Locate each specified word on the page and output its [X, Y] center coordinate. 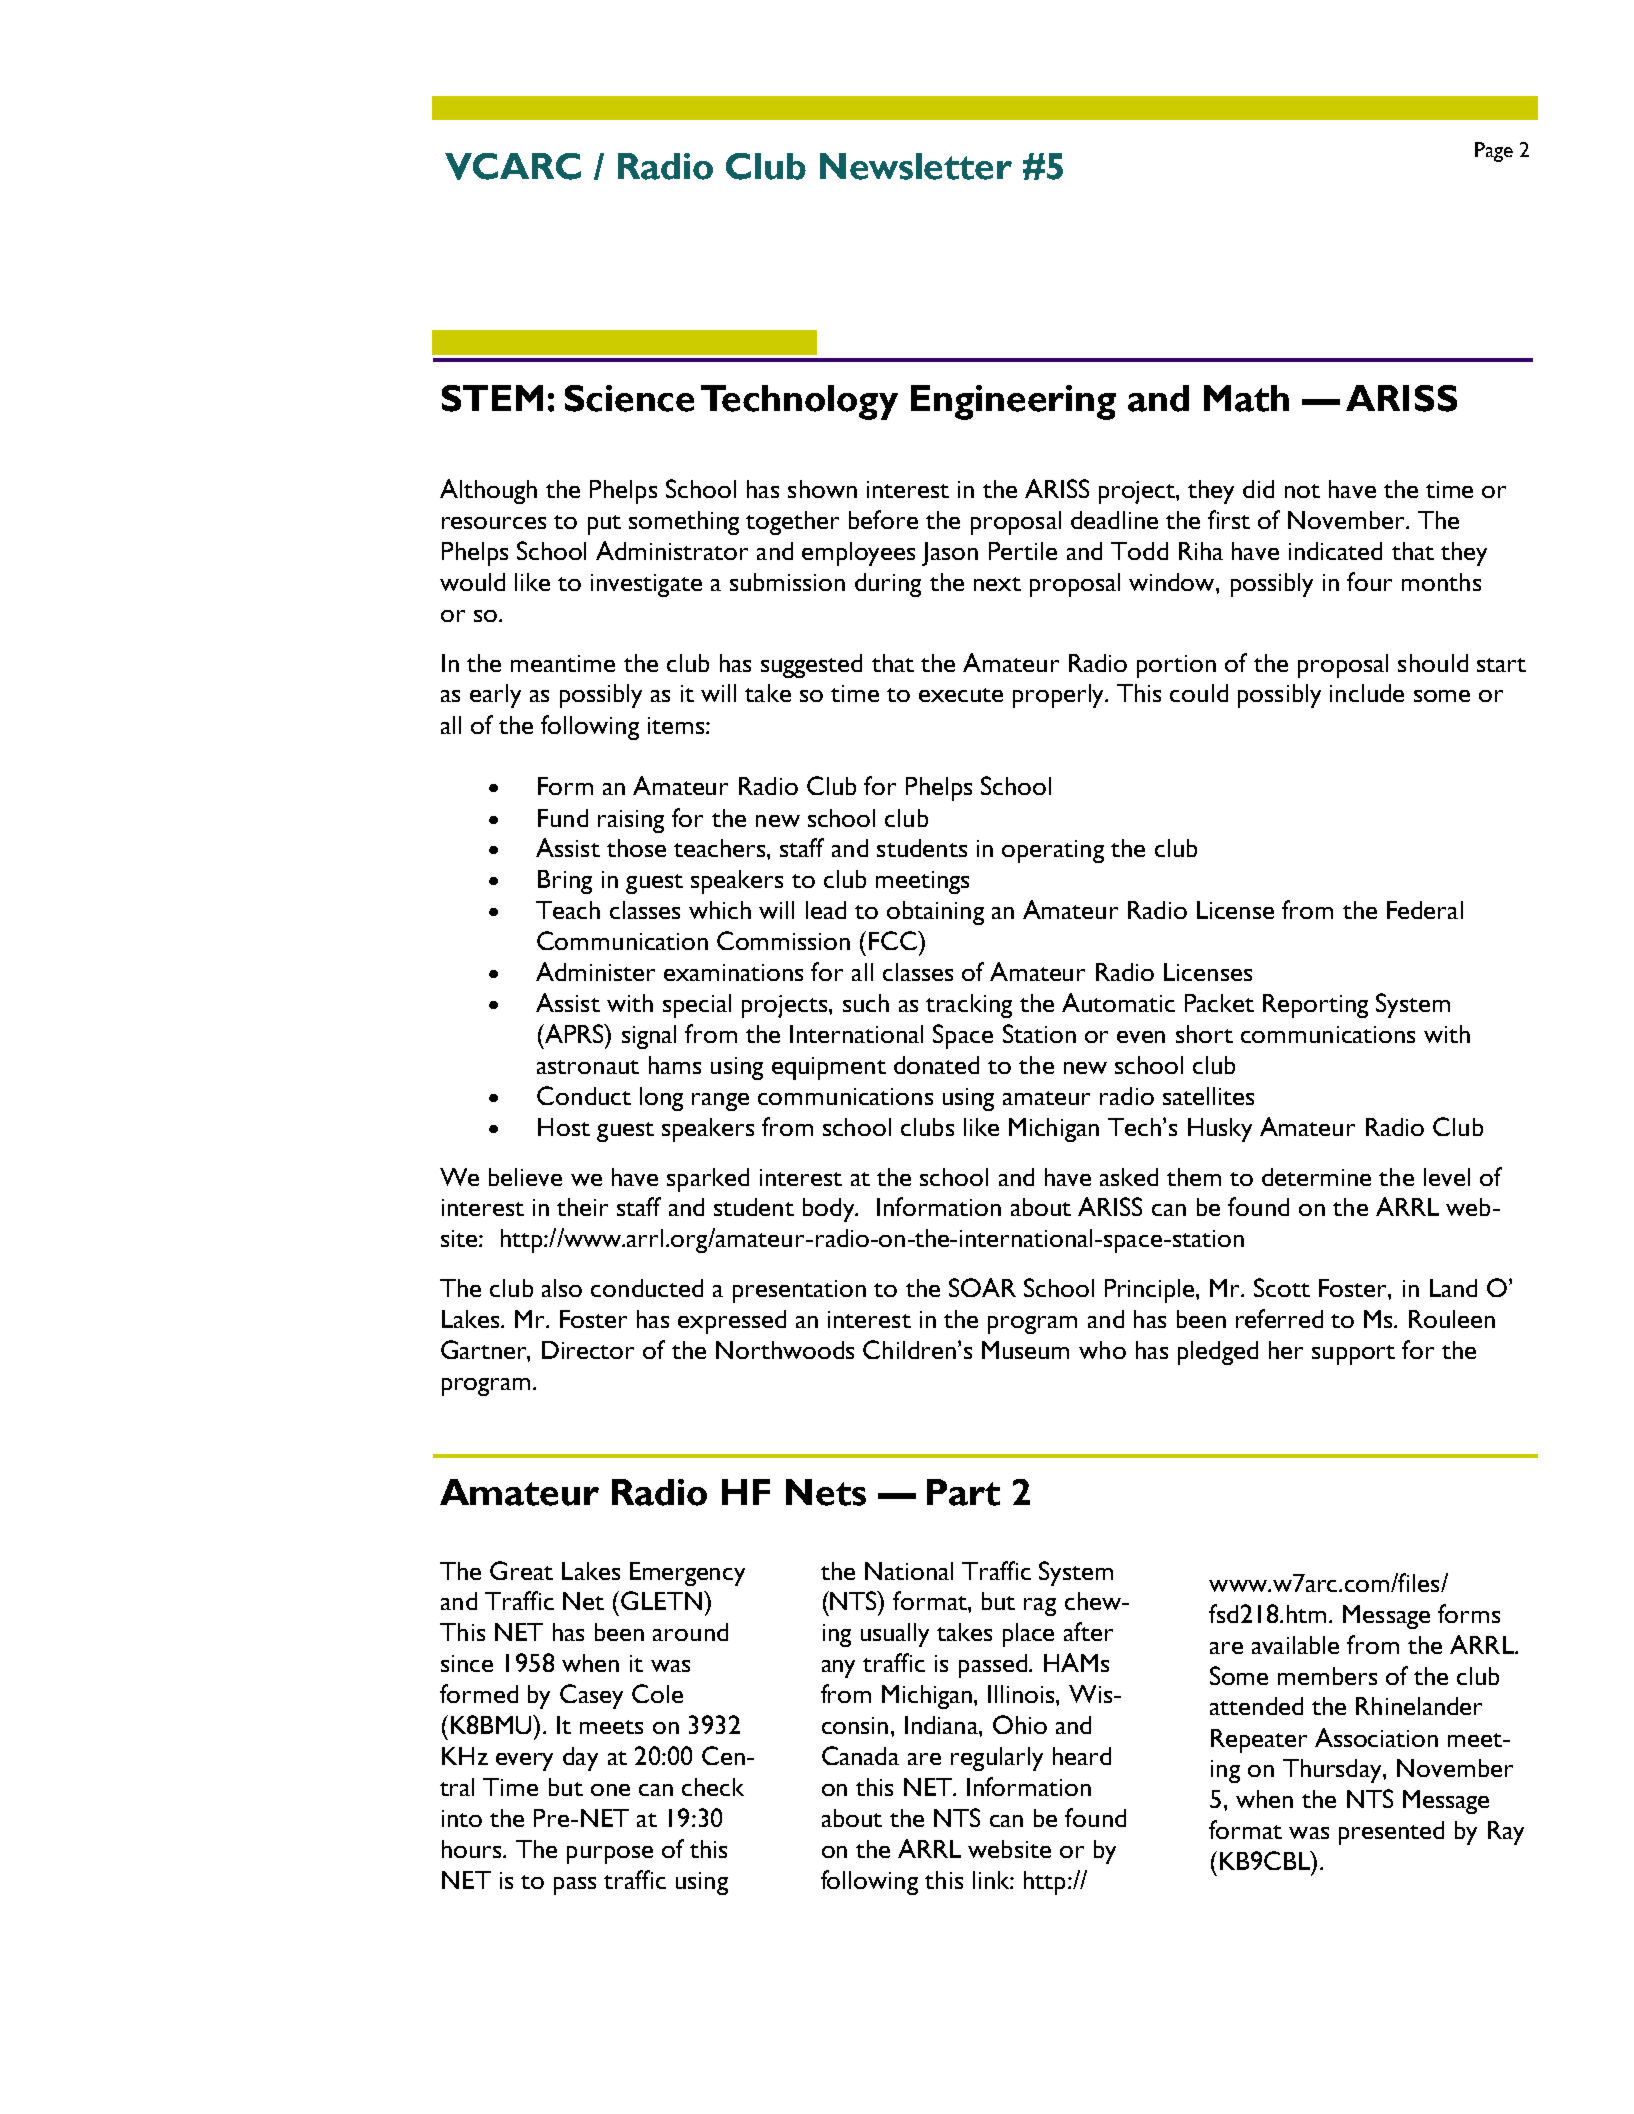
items [676, 725]
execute [961, 695]
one [610, 1790]
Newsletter [916, 166]
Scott [1282, 1287]
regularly [997, 1759]
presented [1391, 1833]
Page [1494, 152]
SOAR [982, 1287]
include [1367, 693]
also [562, 1288]
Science [629, 398]
